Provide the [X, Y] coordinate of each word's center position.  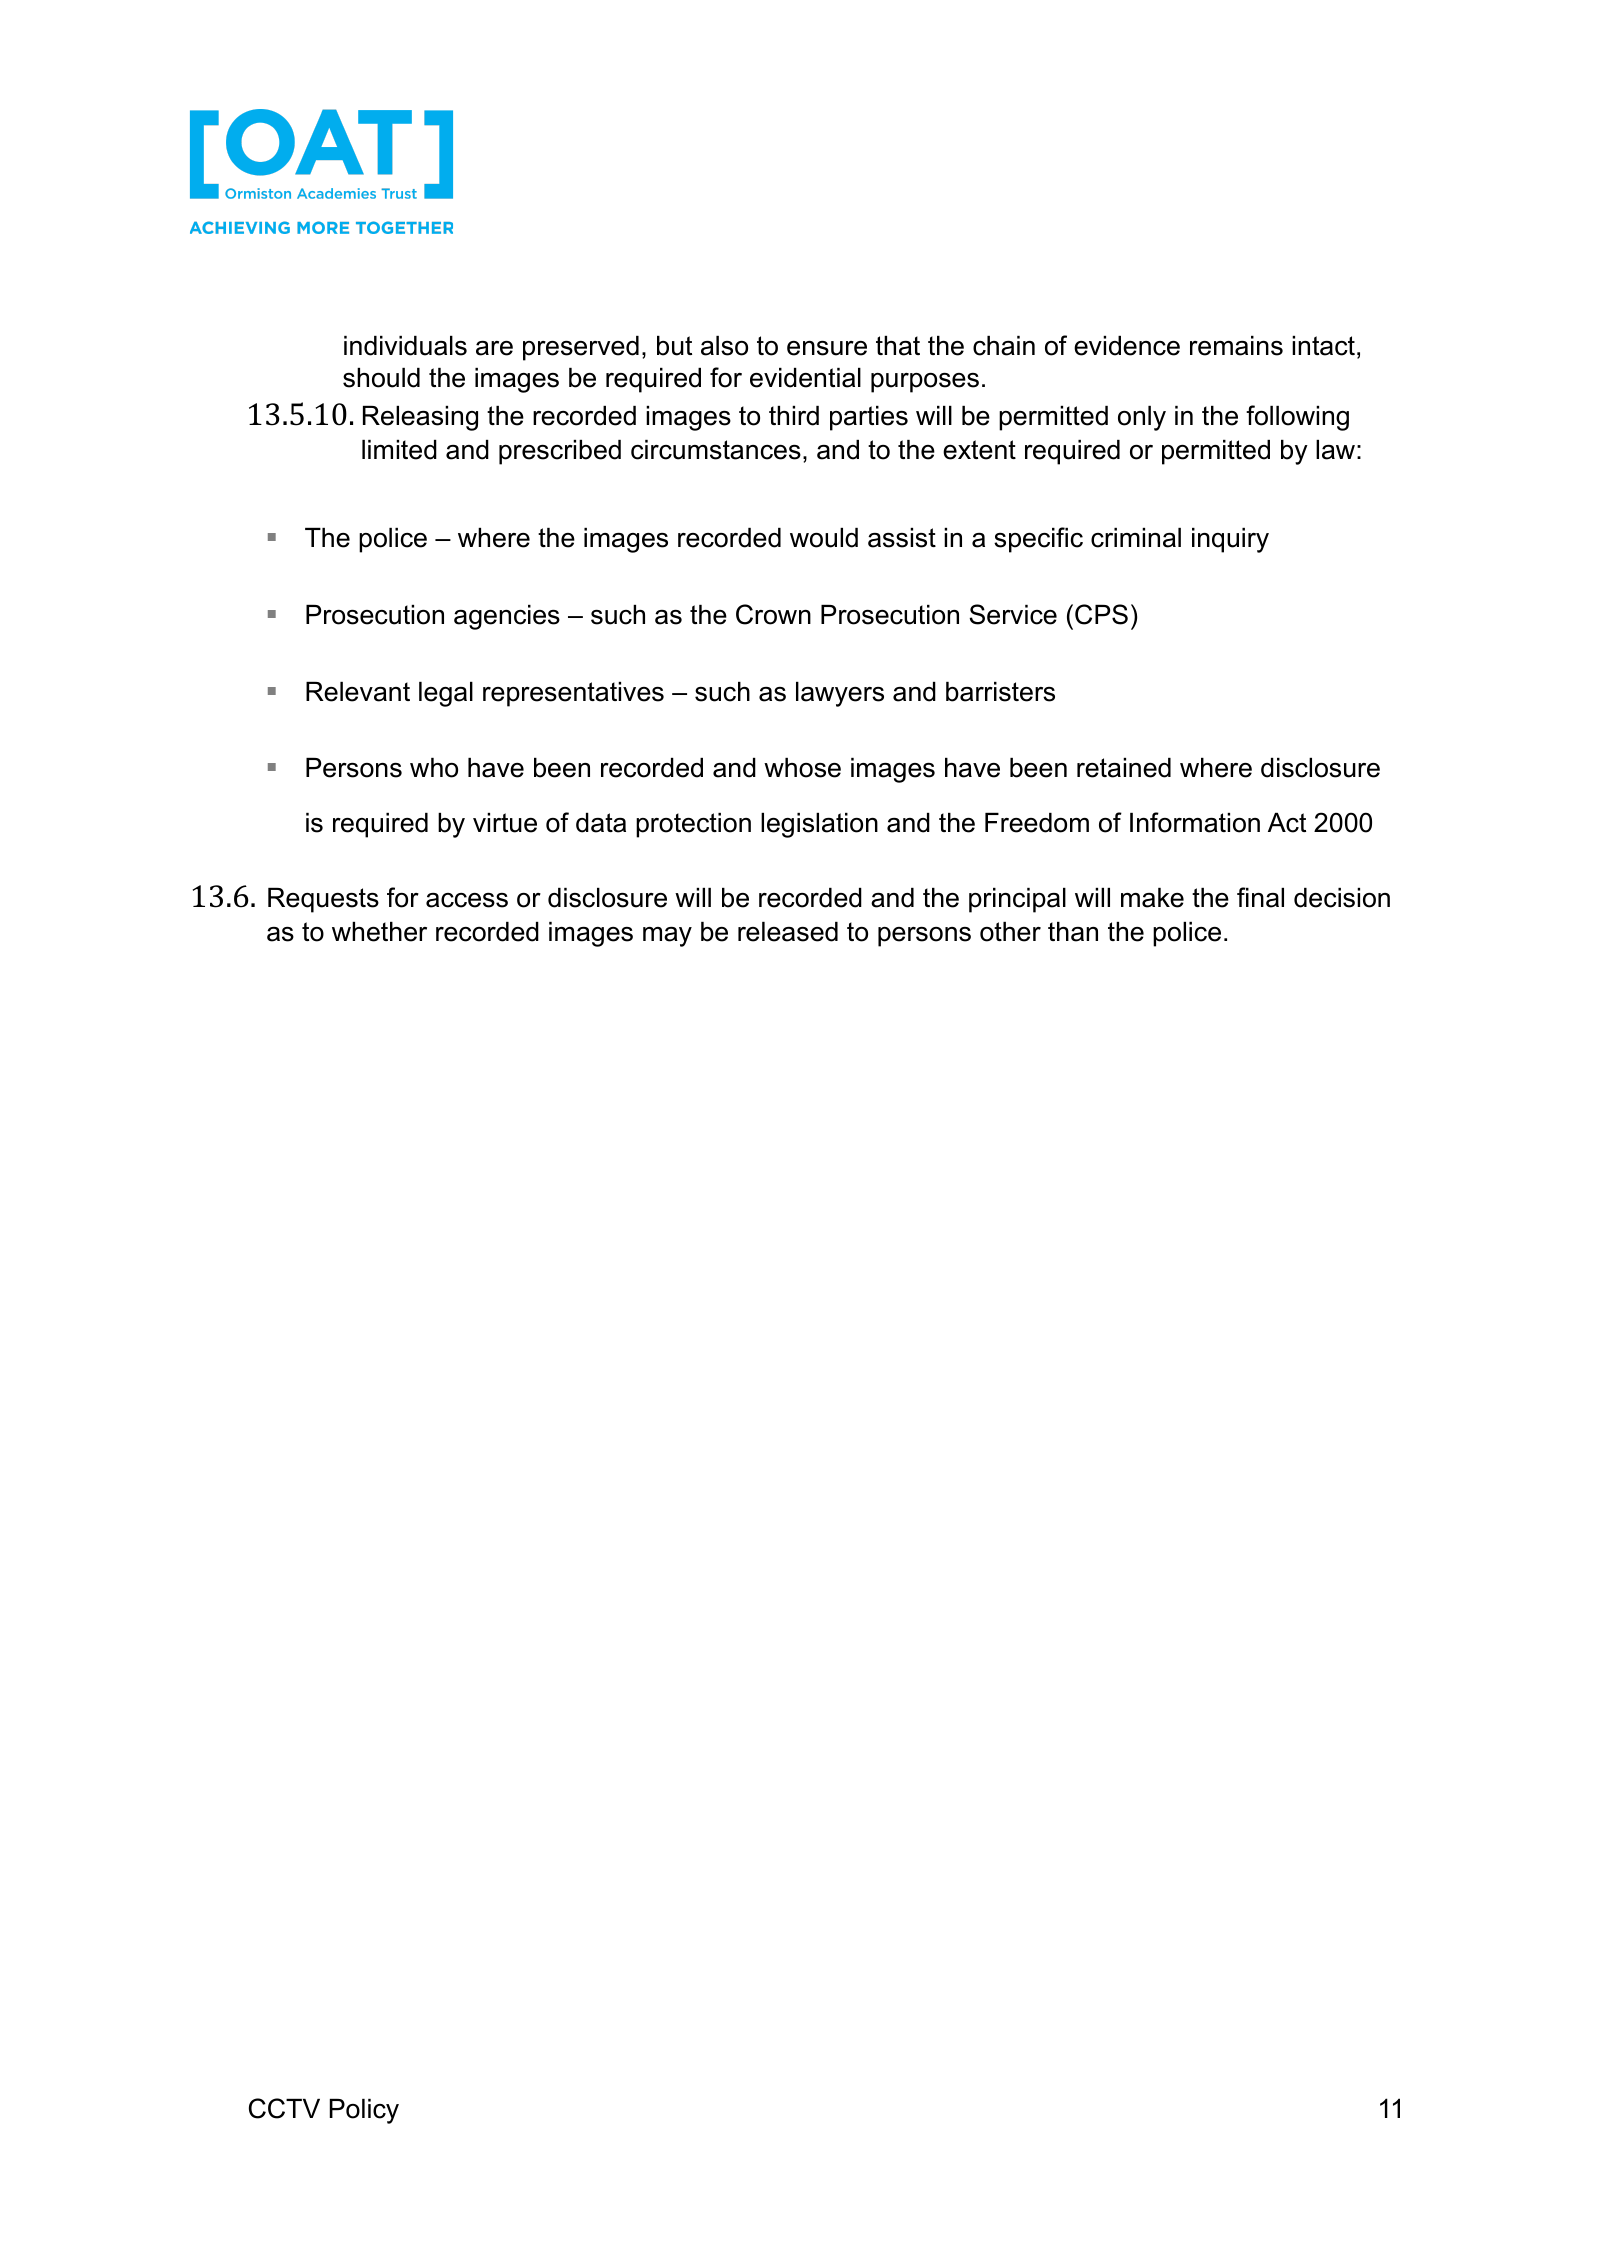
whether [379, 932]
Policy [364, 2111]
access [467, 900]
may [667, 937]
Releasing [420, 418]
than [1073, 932]
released [788, 932]
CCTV [284, 2108]
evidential [805, 378]
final [1260, 897]
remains [1236, 346]
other [1010, 932]
